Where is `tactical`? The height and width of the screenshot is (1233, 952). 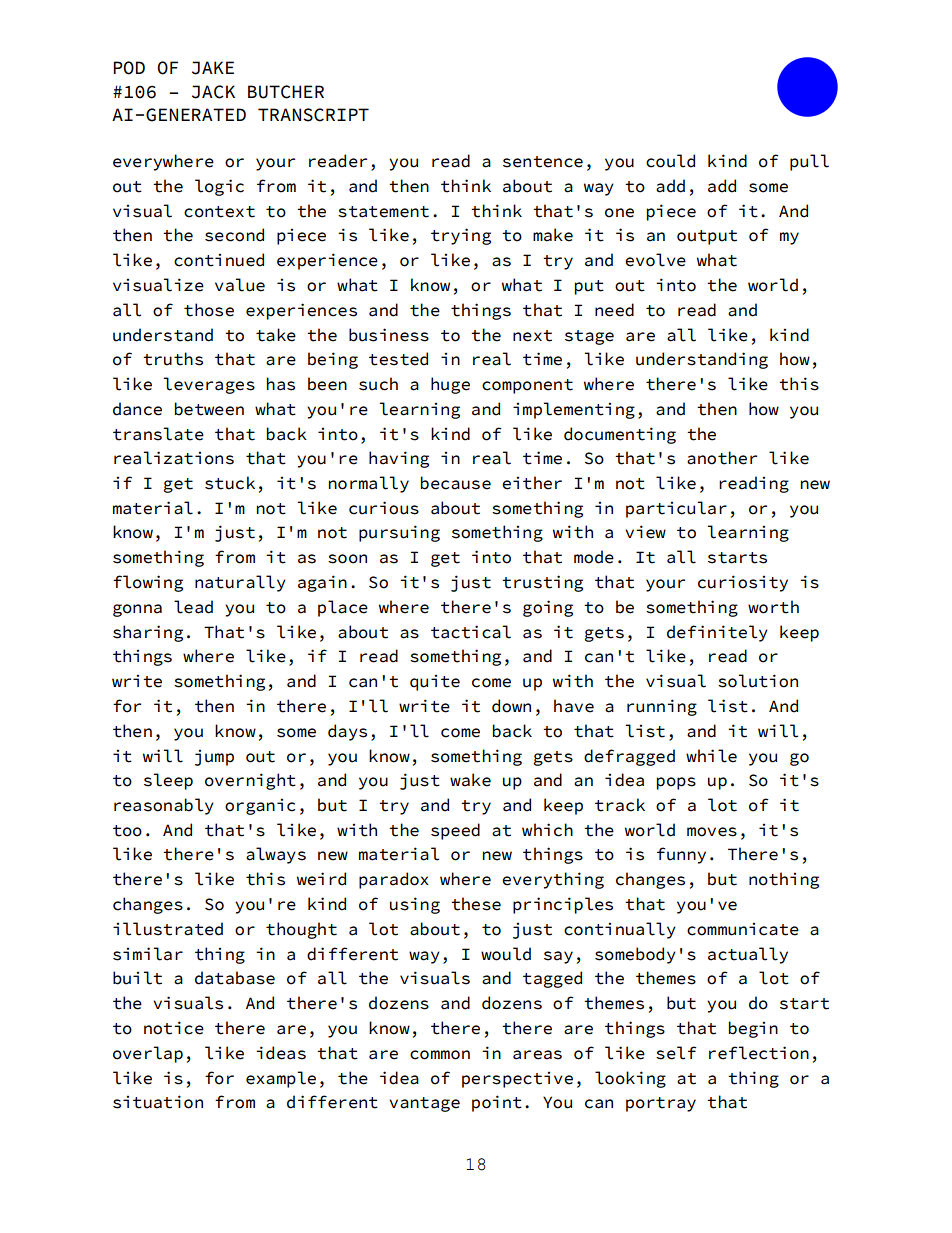 tactical is located at coordinates (471, 632).
